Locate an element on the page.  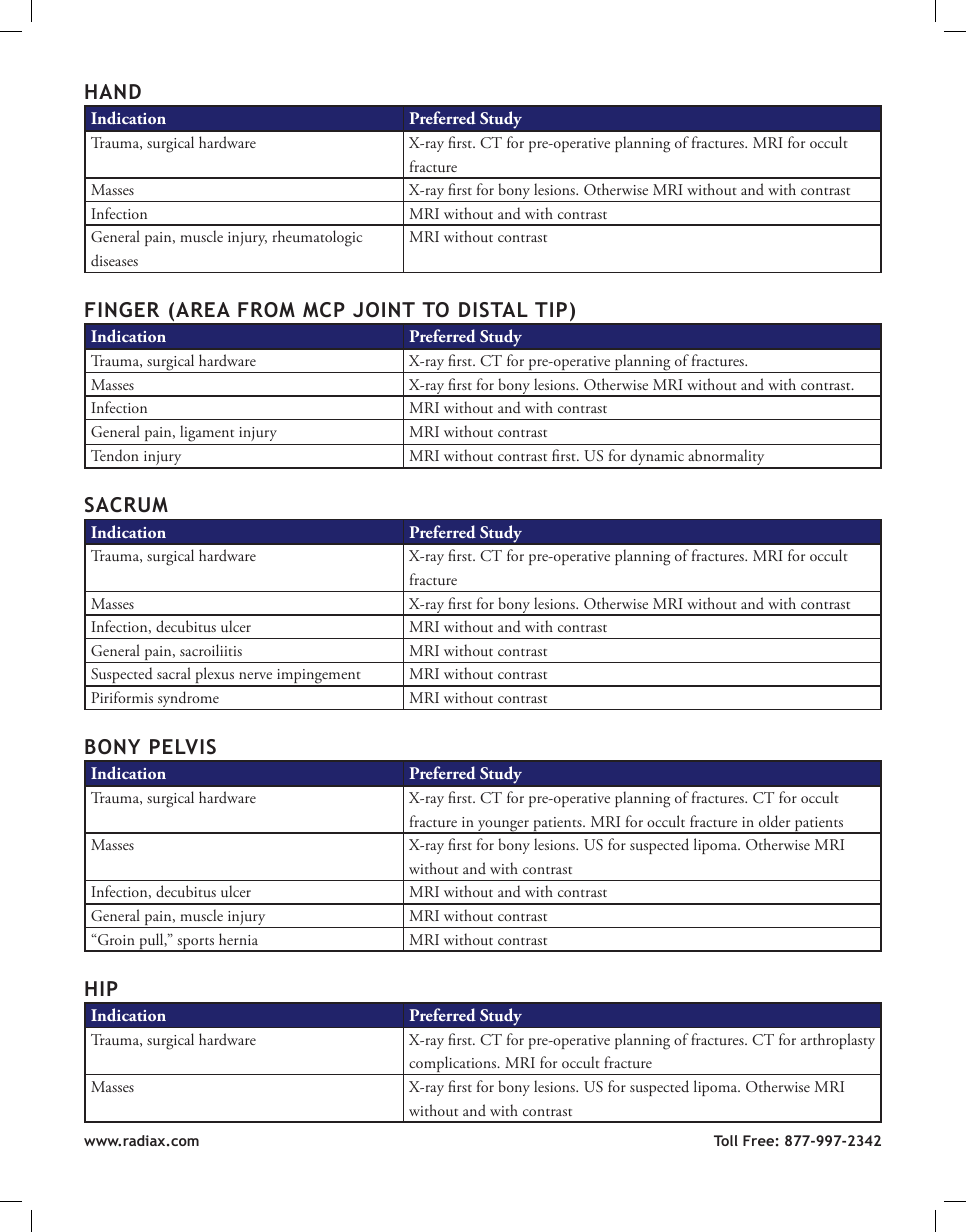
older is located at coordinates (774, 821).
